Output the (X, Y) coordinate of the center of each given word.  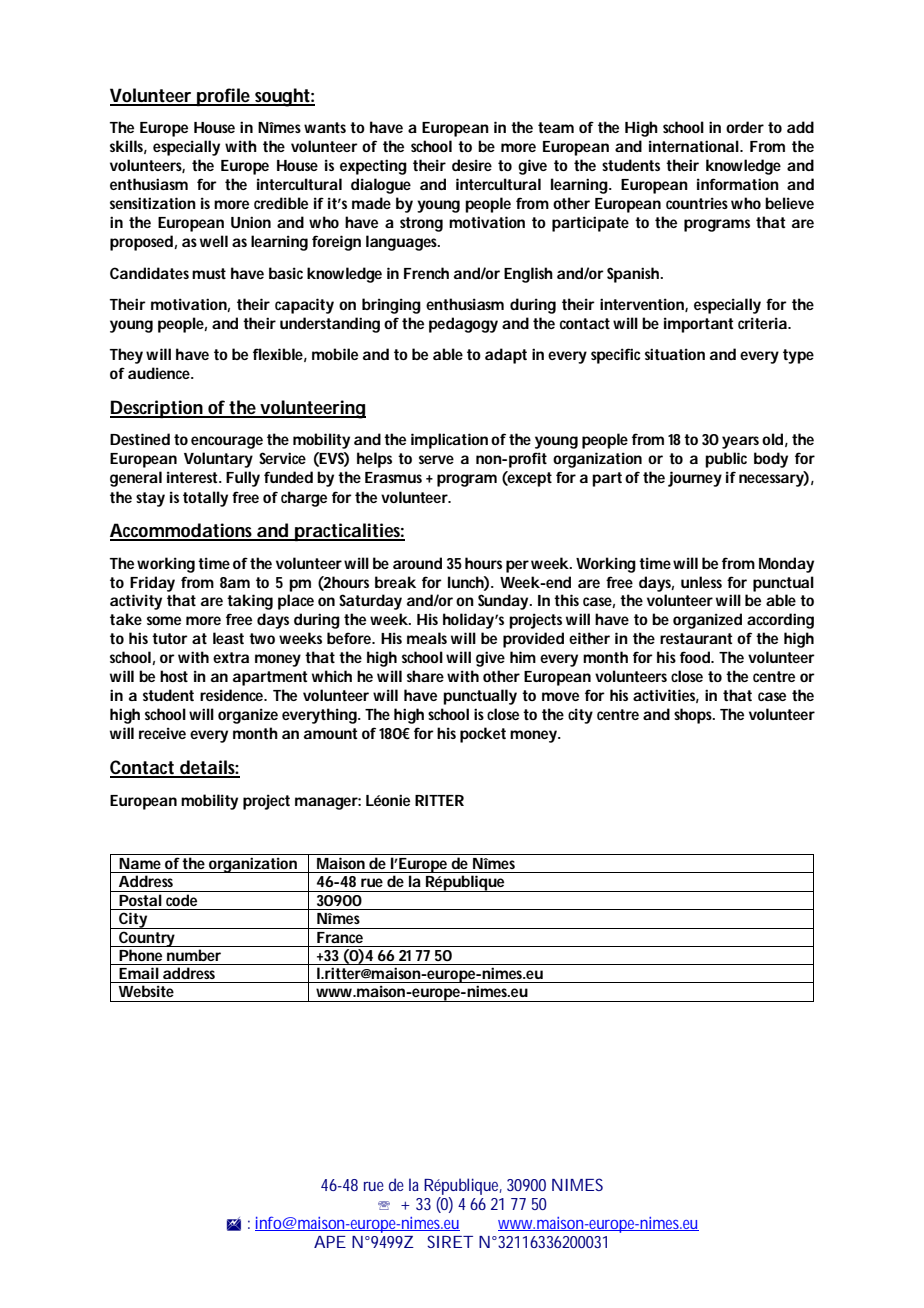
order (745, 127)
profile (224, 97)
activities (666, 696)
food (696, 657)
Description (157, 409)
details (209, 768)
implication (449, 441)
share (425, 676)
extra (231, 657)
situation (675, 354)
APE (330, 1242)
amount (331, 733)
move (560, 696)
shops (694, 716)
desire (472, 165)
